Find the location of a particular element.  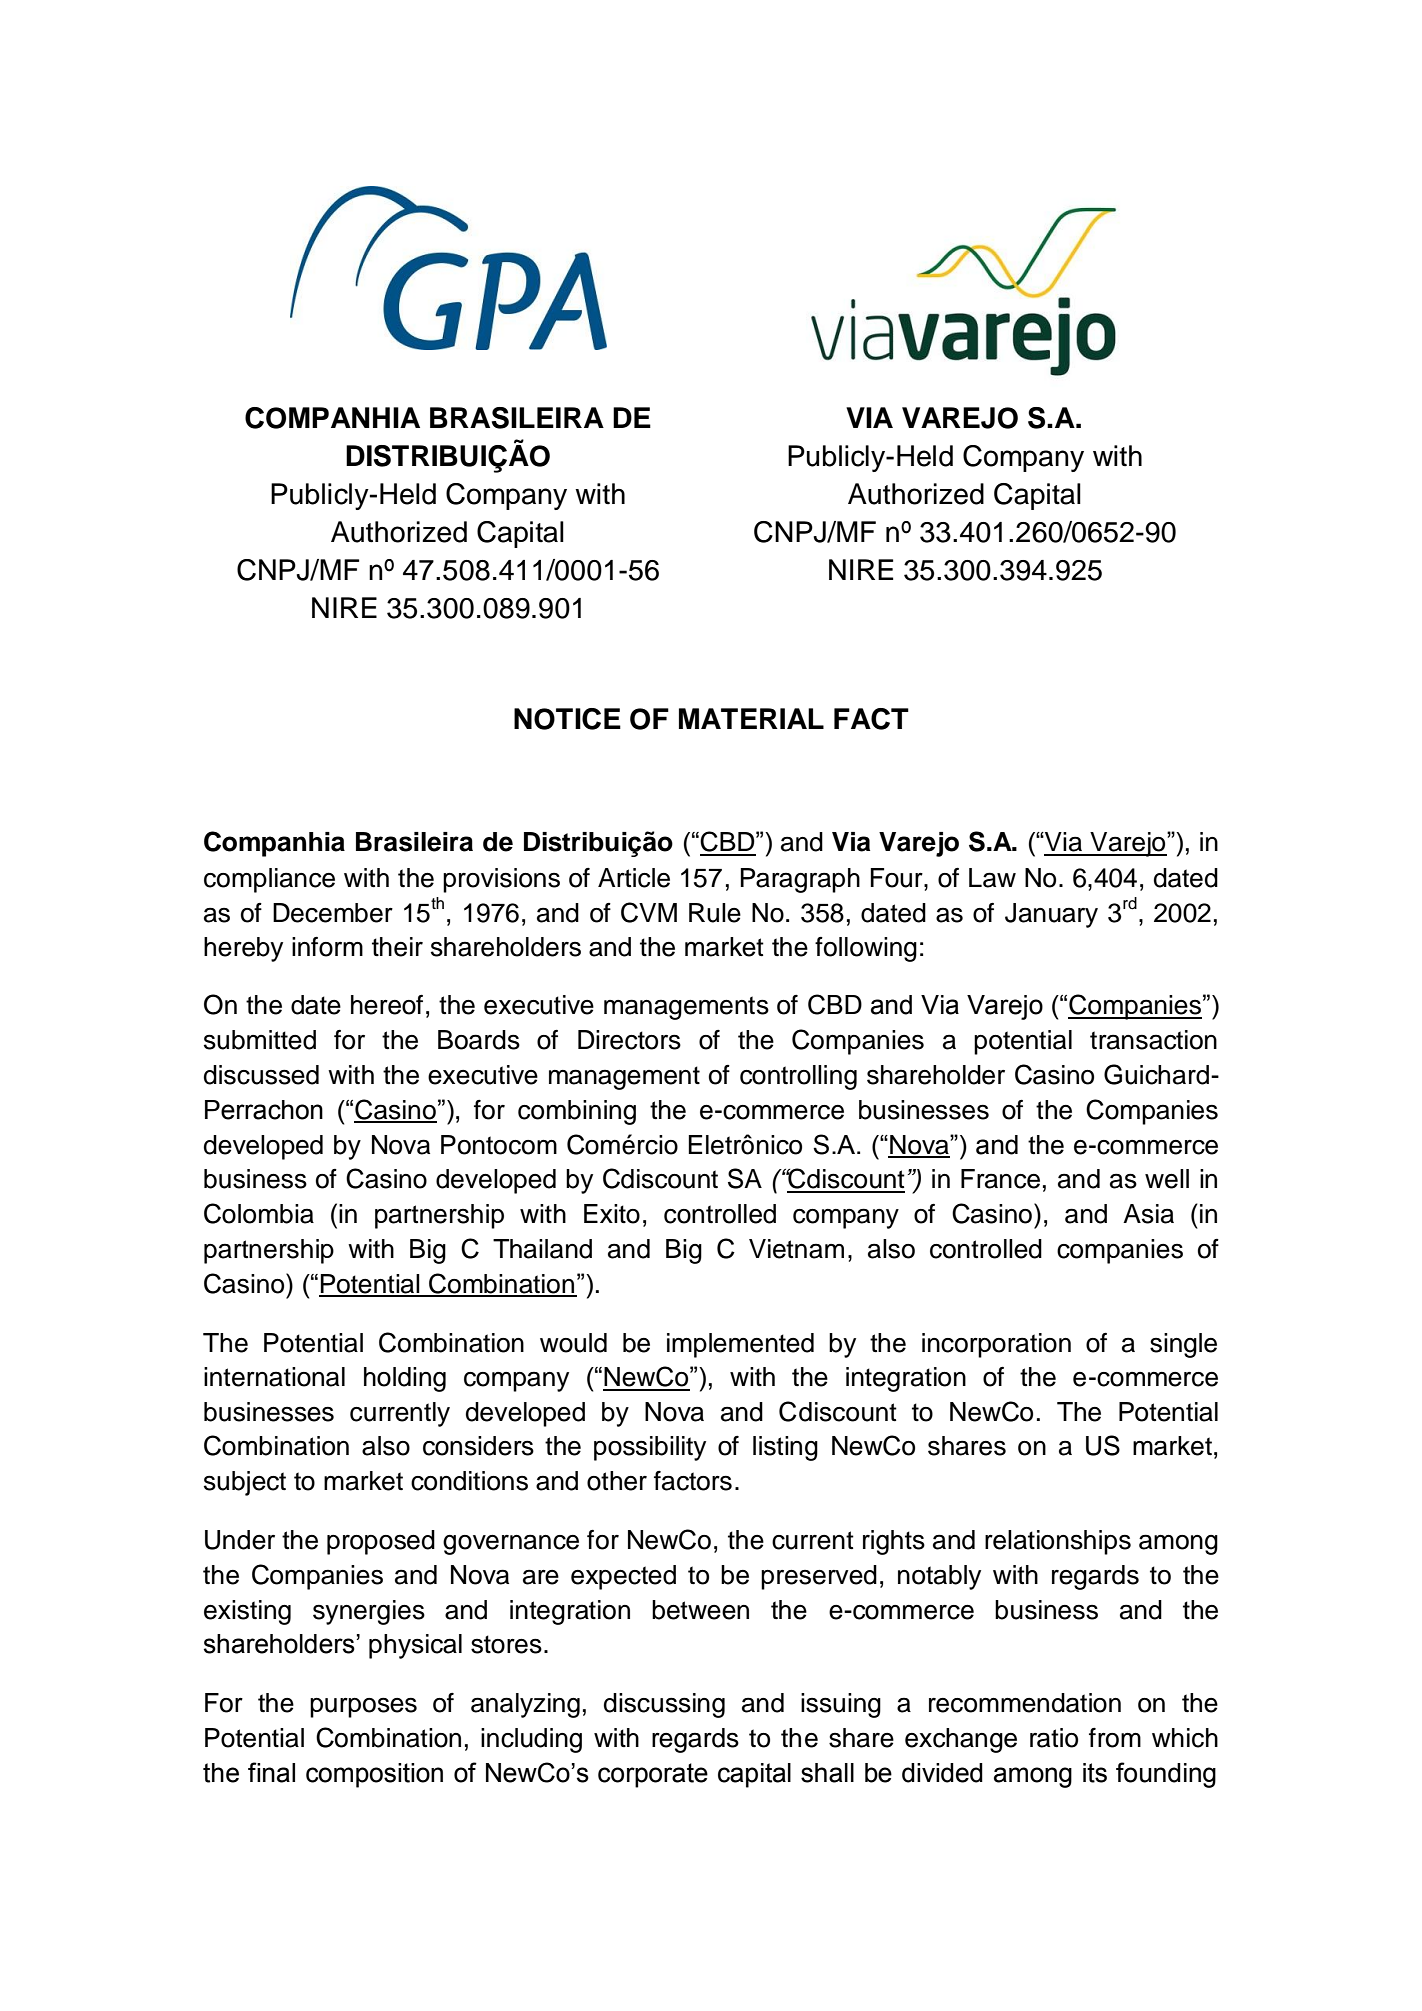

Vietnam is located at coordinates (796, 1249).
